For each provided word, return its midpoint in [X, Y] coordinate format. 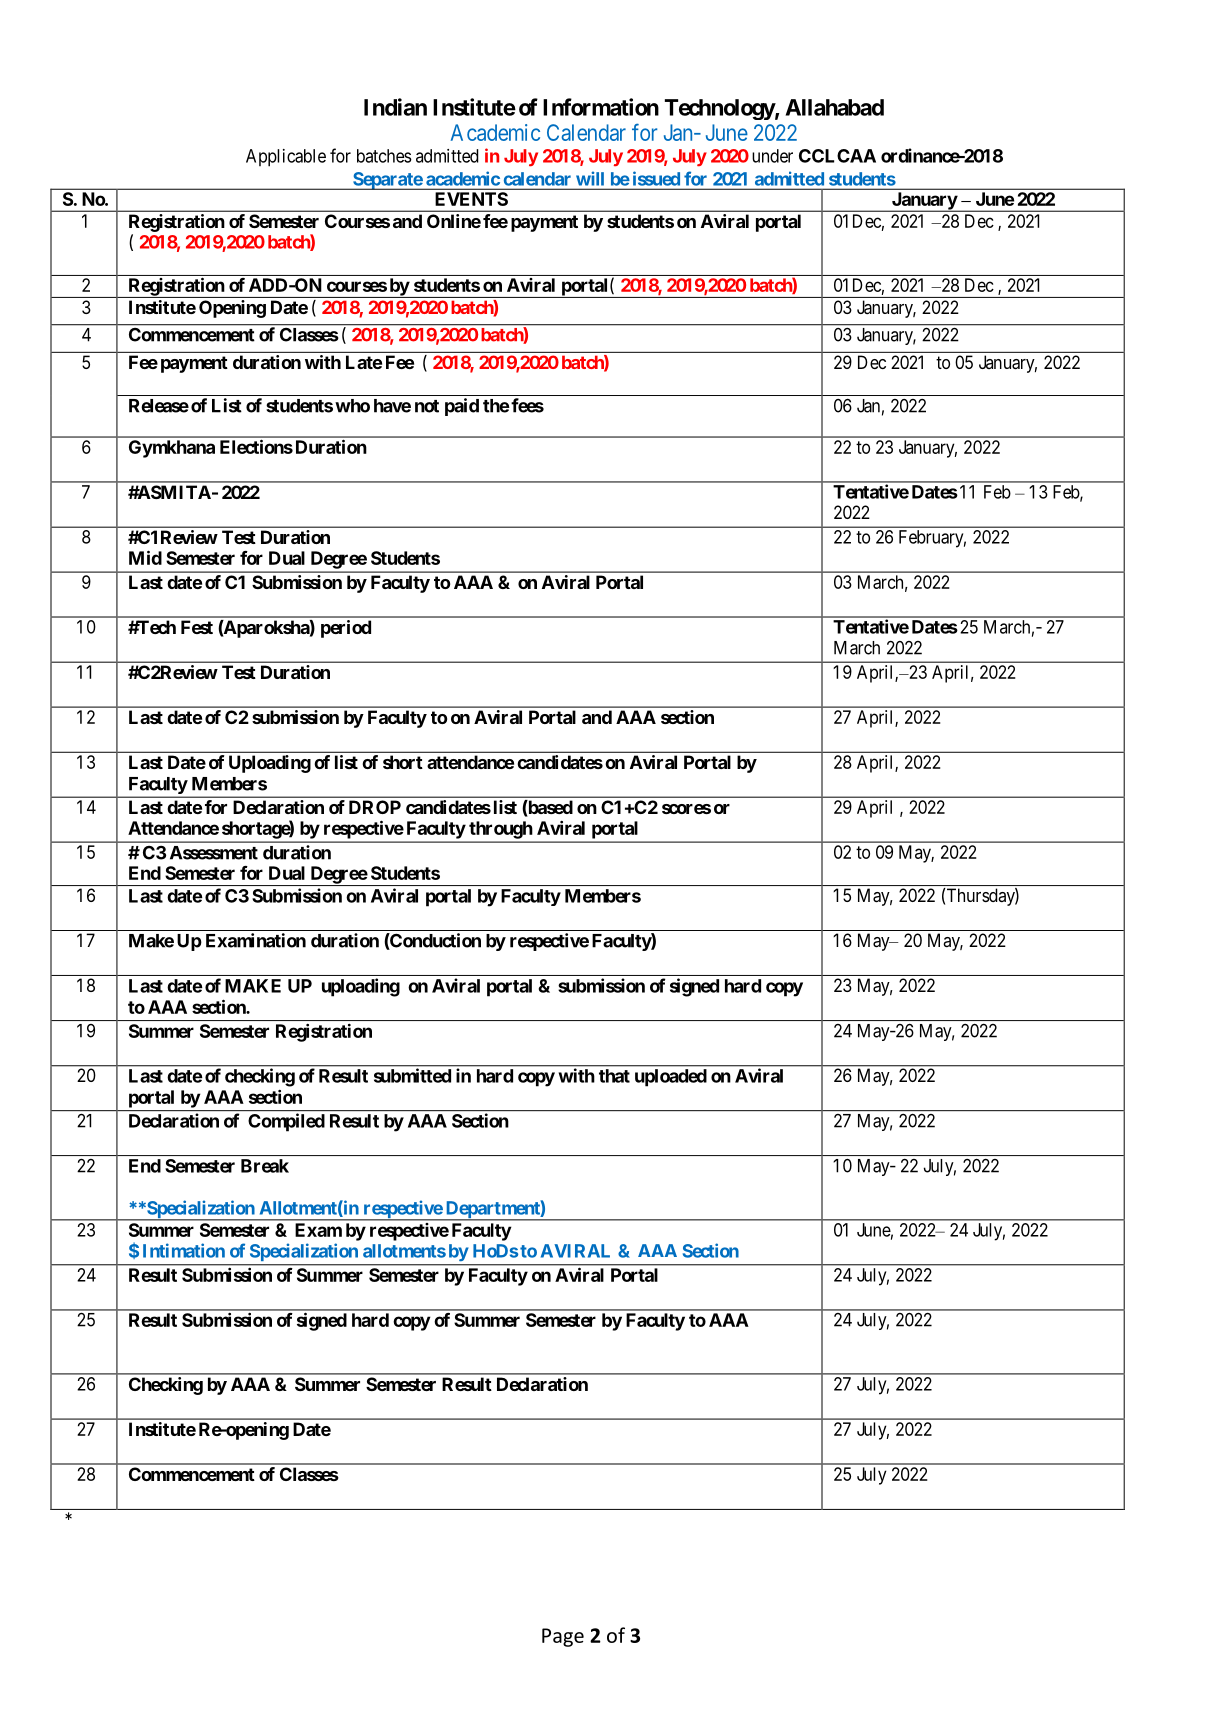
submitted [412, 1075]
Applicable [286, 158]
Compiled [286, 1122]
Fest [197, 627]
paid [462, 407]
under [772, 156]
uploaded [671, 1078]
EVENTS [472, 199]
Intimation [184, 1250]
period [346, 629]
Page [563, 1637]
